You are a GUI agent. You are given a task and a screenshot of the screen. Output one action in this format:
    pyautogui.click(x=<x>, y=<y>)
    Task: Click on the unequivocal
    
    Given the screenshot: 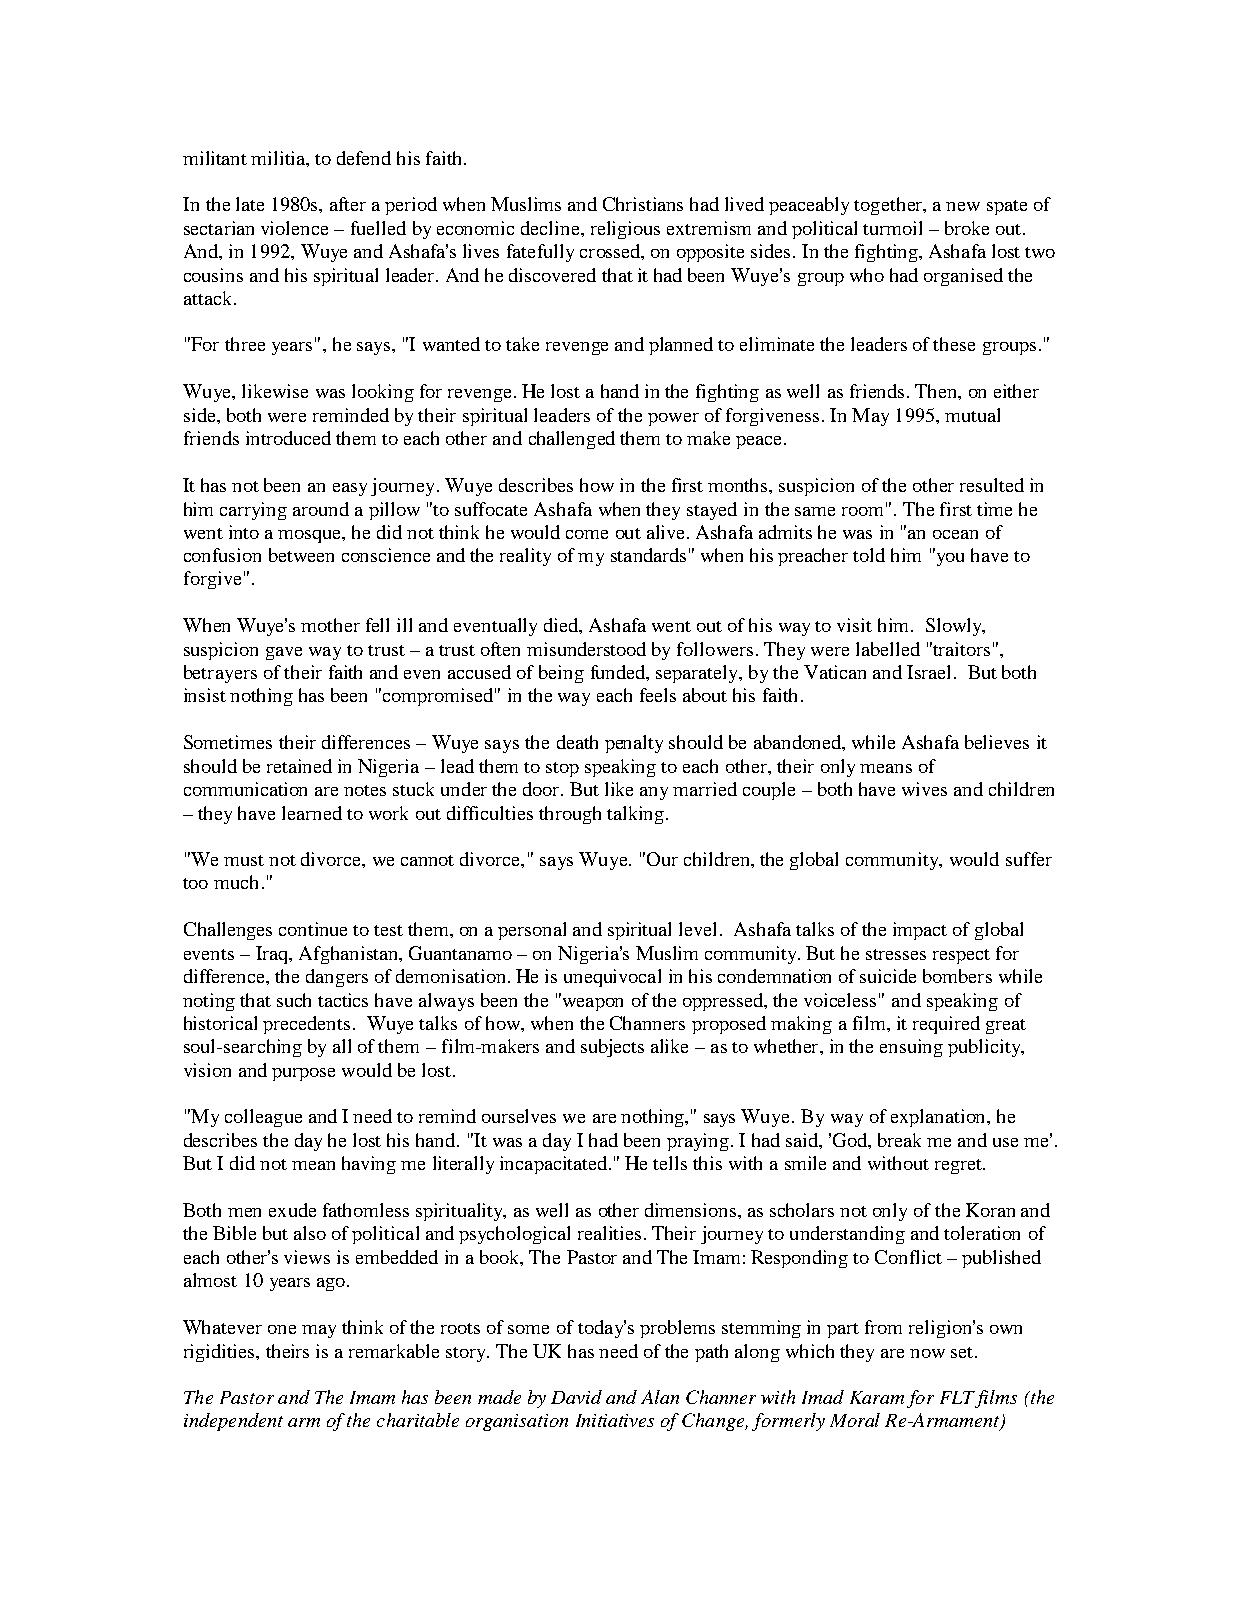 What is the action you would take?
    pyautogui.click(x=612, y=978)
